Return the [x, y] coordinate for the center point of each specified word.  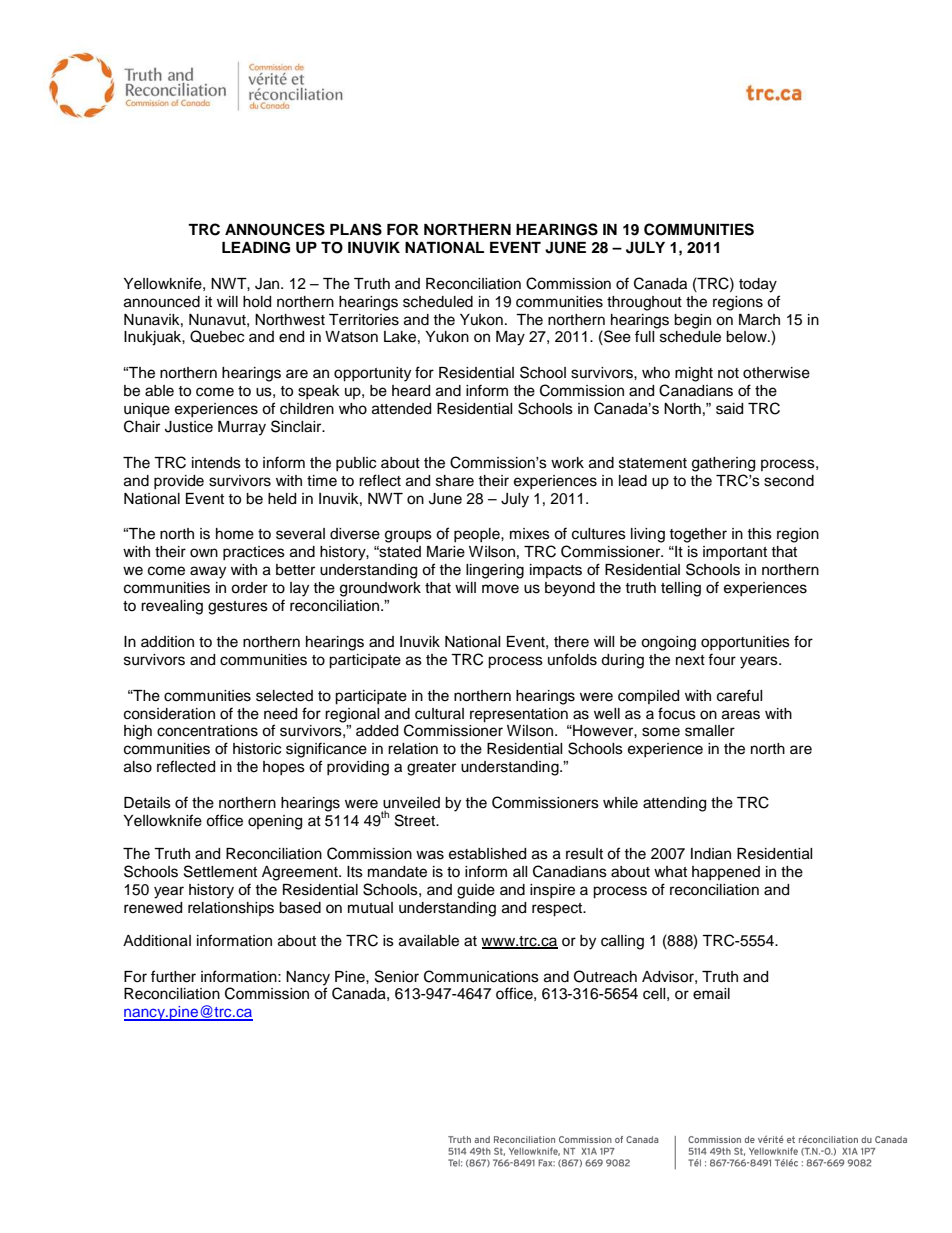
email [711, 994]
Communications [481, 976]
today [758, 285]
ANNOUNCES [275, 229]
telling [681, 589]
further [173, 976]
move [500, 589]
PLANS [356, 229]
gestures [238, 608]
